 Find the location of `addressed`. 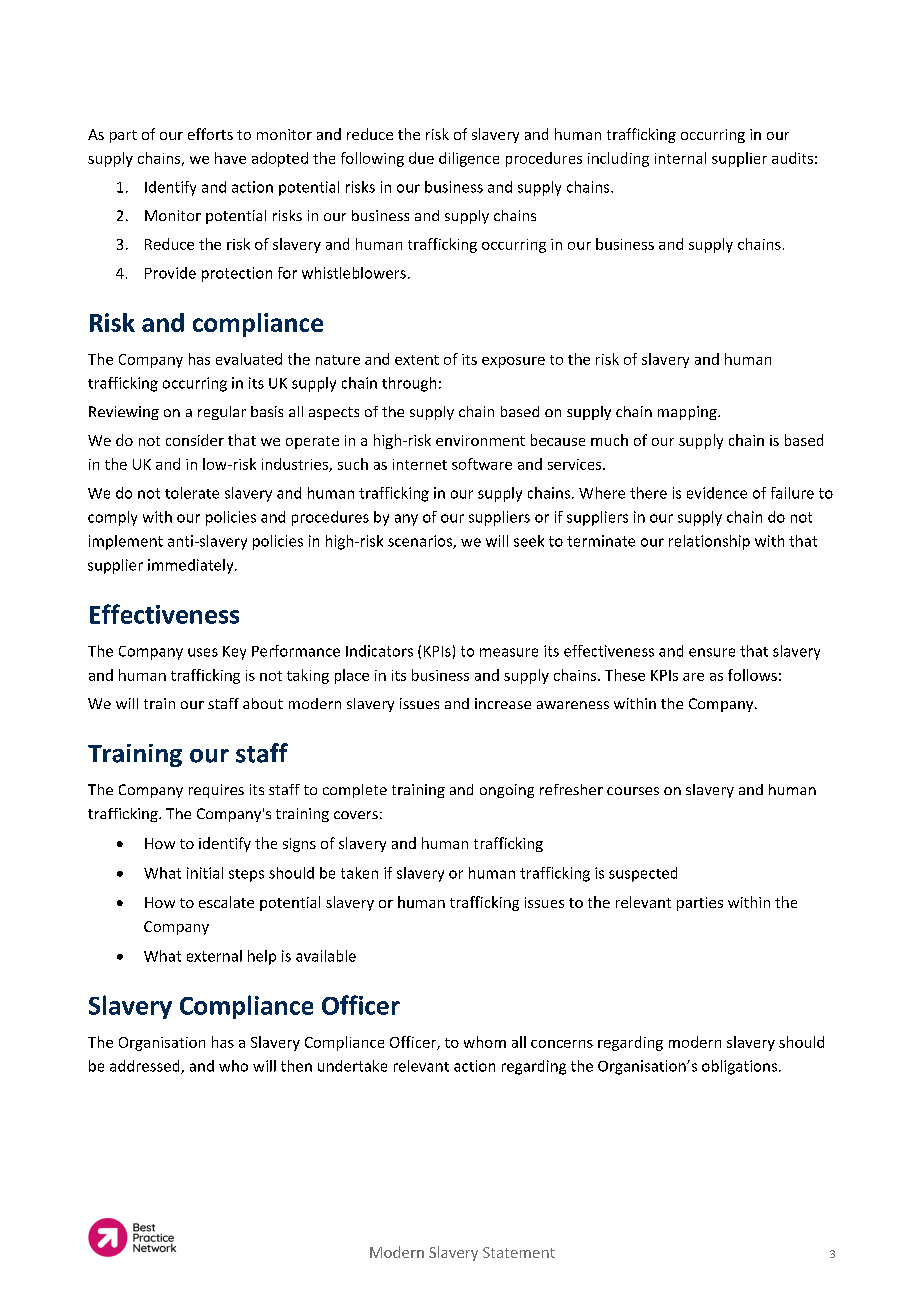

addressed is located at coordinates (146, 1067).
